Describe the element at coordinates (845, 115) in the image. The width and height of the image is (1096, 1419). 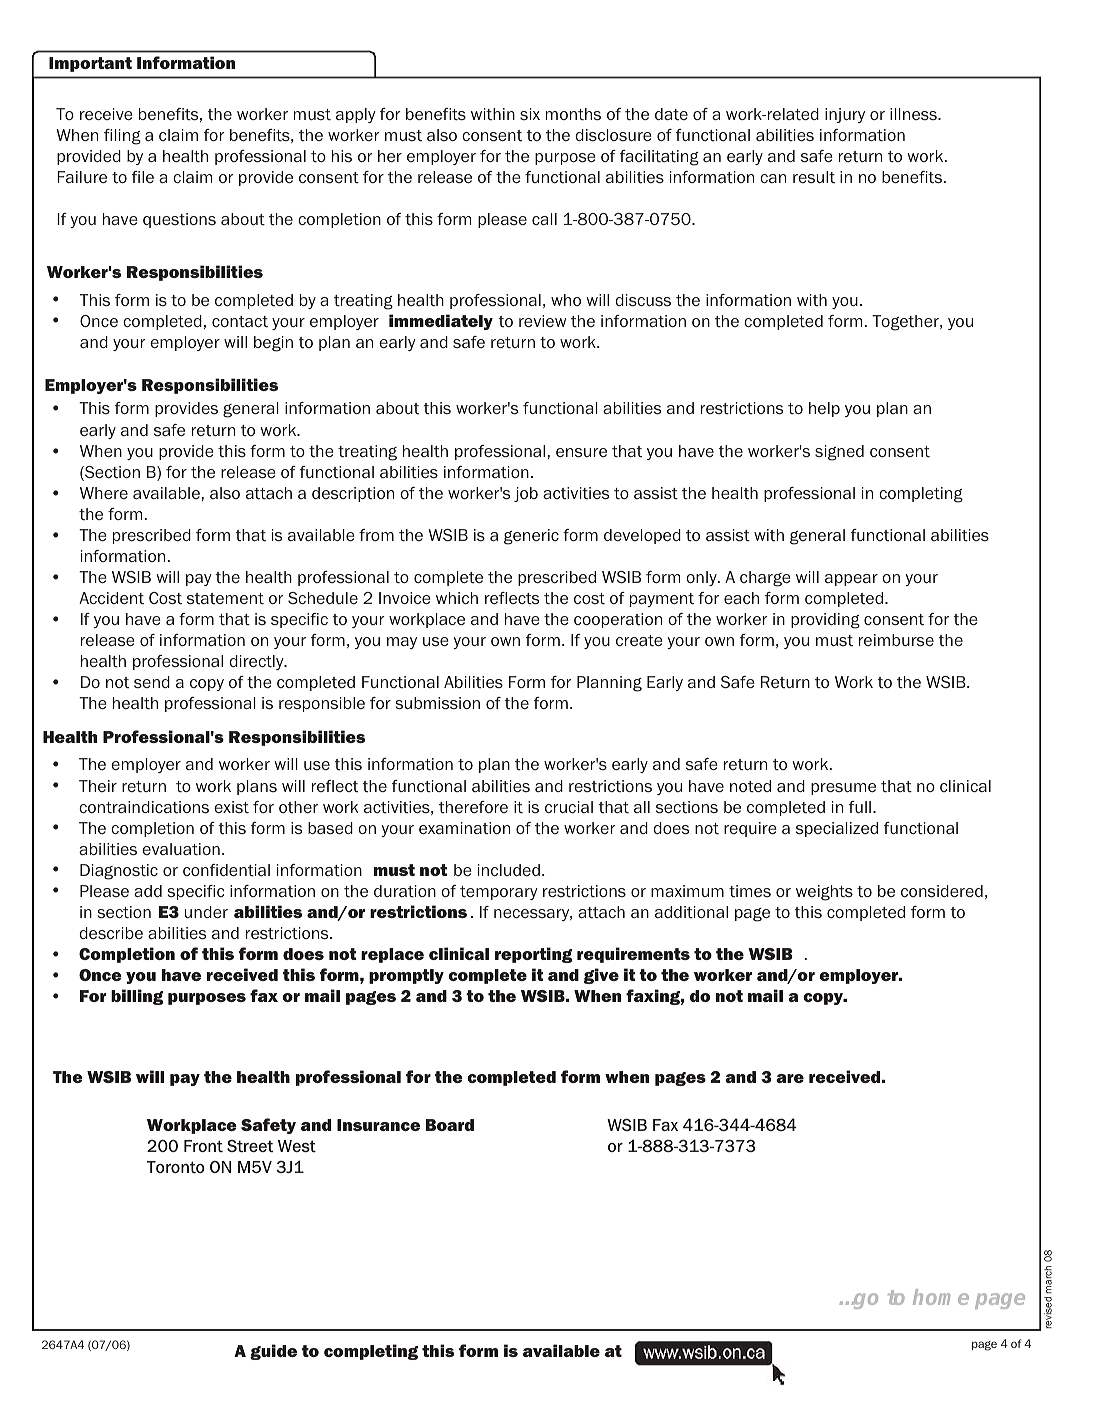
I see `injury` at that location.
